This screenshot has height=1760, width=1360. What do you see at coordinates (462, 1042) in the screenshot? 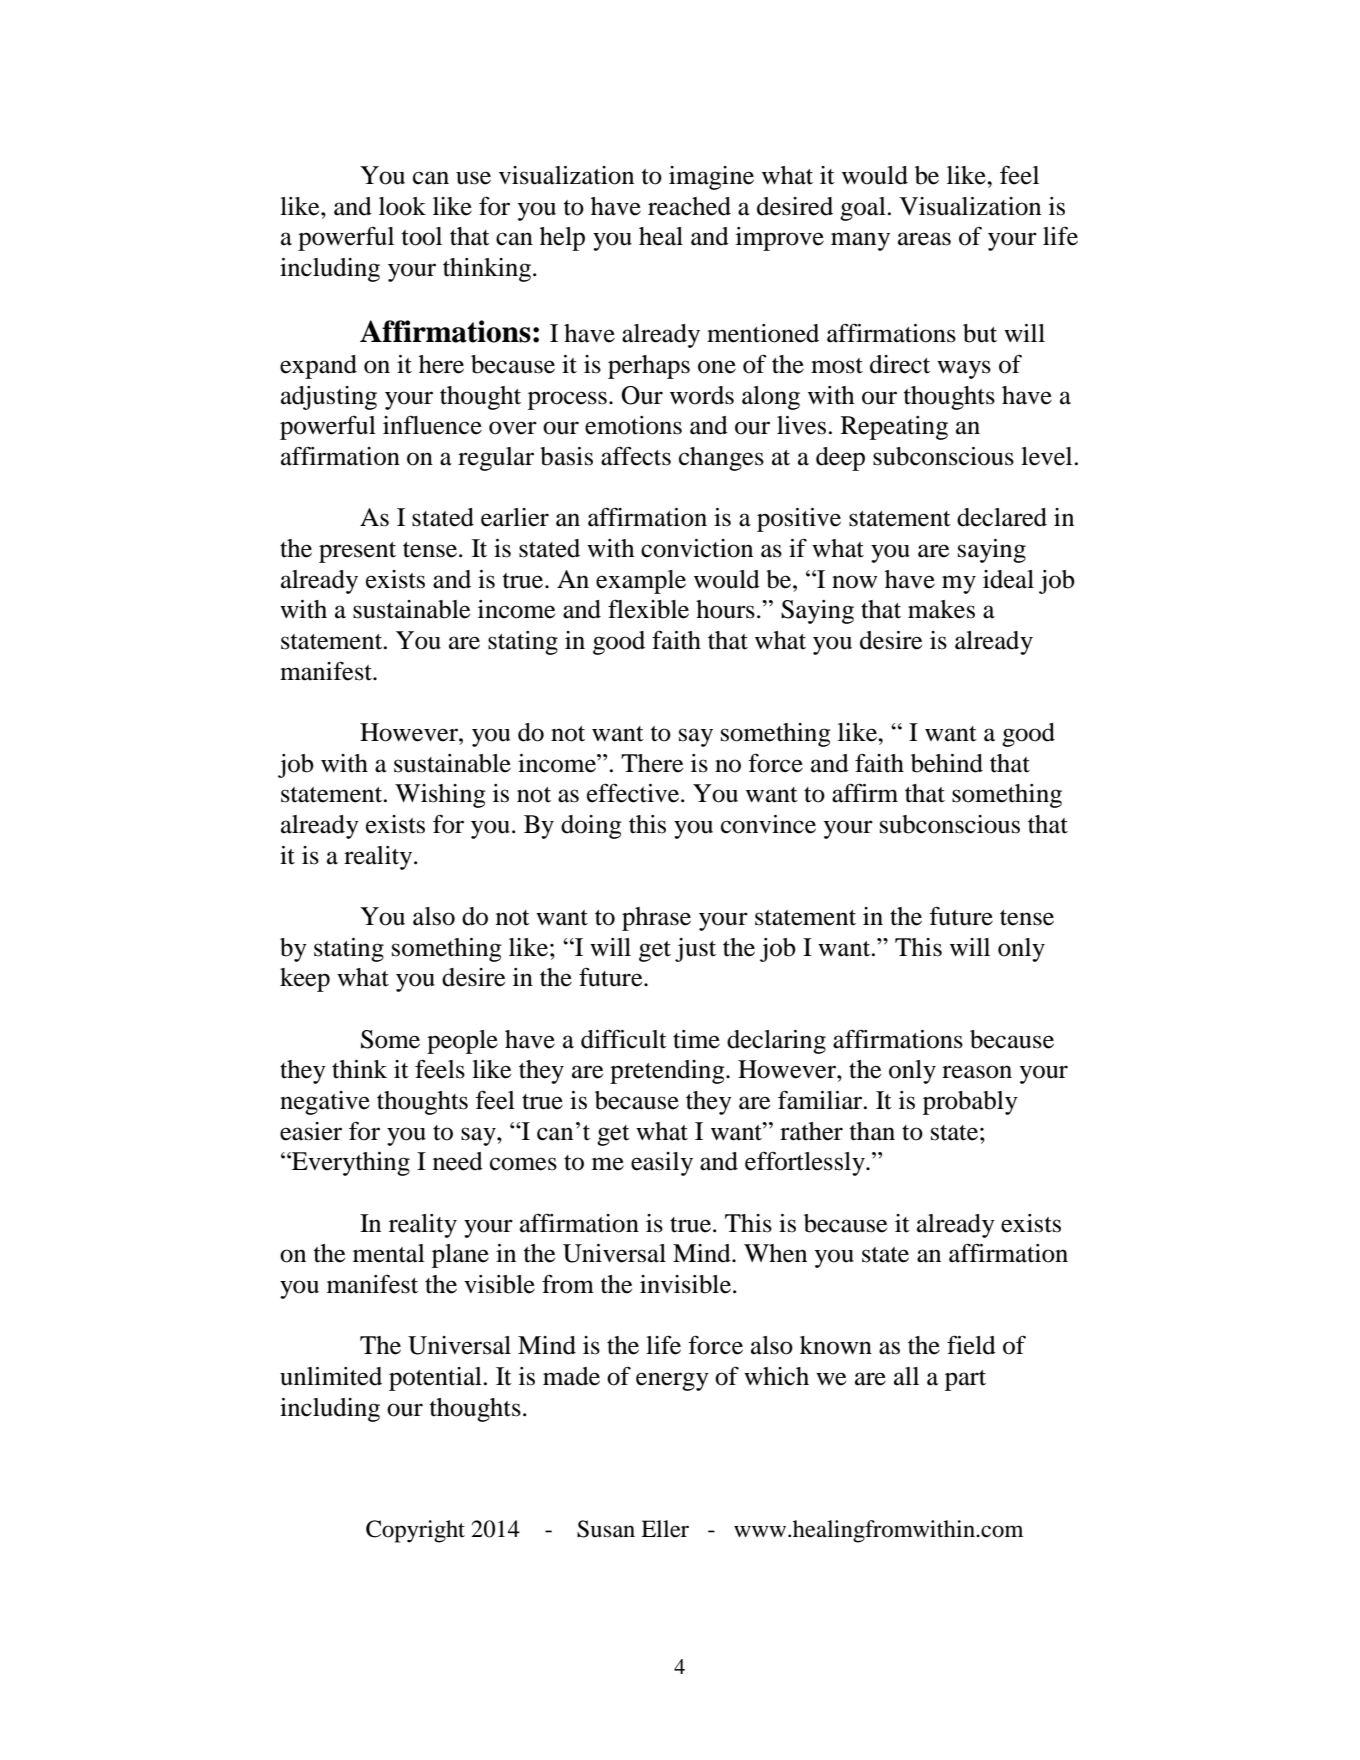
I see `people` at bounding box center [462, 1042].
